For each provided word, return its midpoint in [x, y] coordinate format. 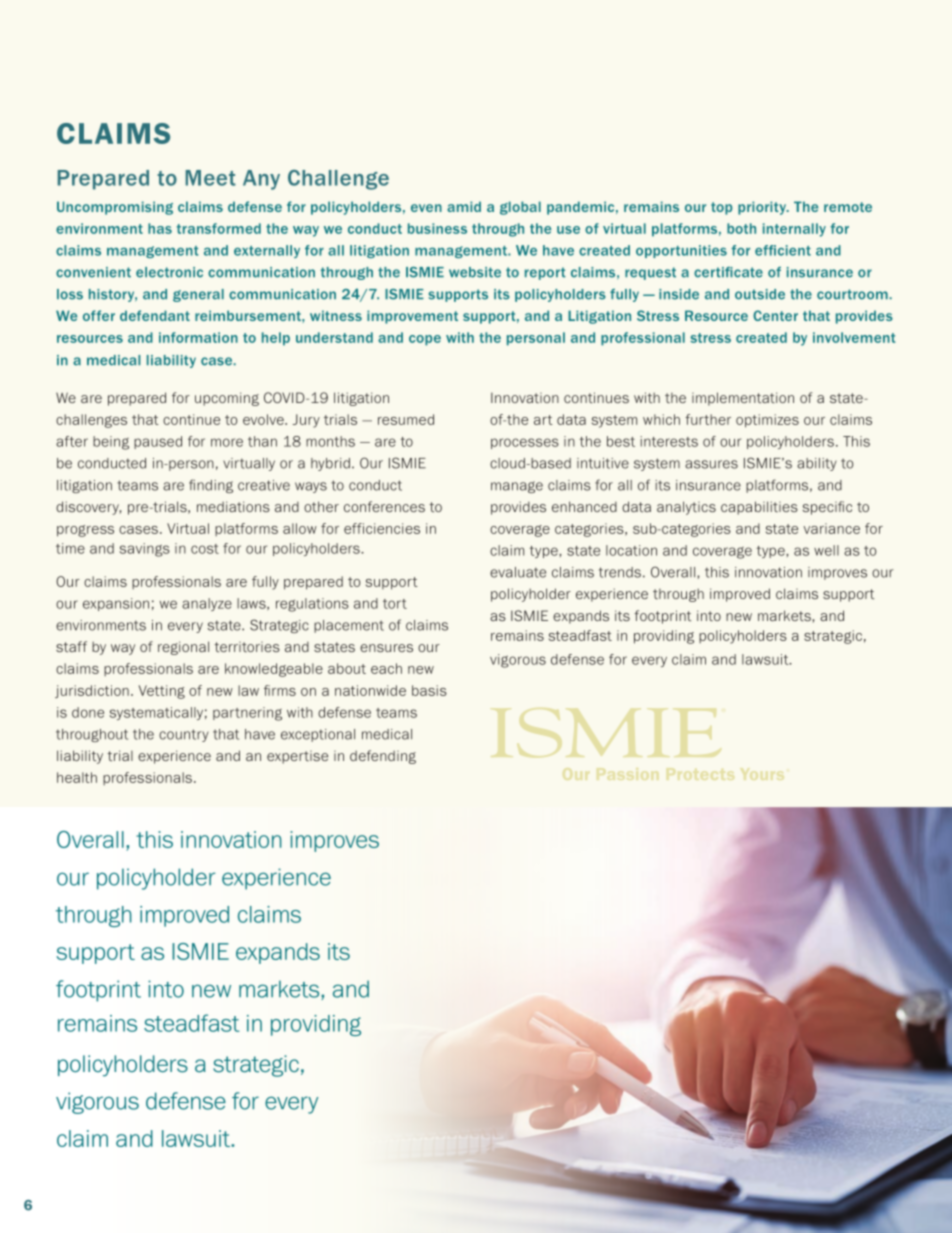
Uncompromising [115, 208]
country [184, 735]
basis [429, 690]
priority [763, 208]
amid [464, 206]
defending [383, 757]
